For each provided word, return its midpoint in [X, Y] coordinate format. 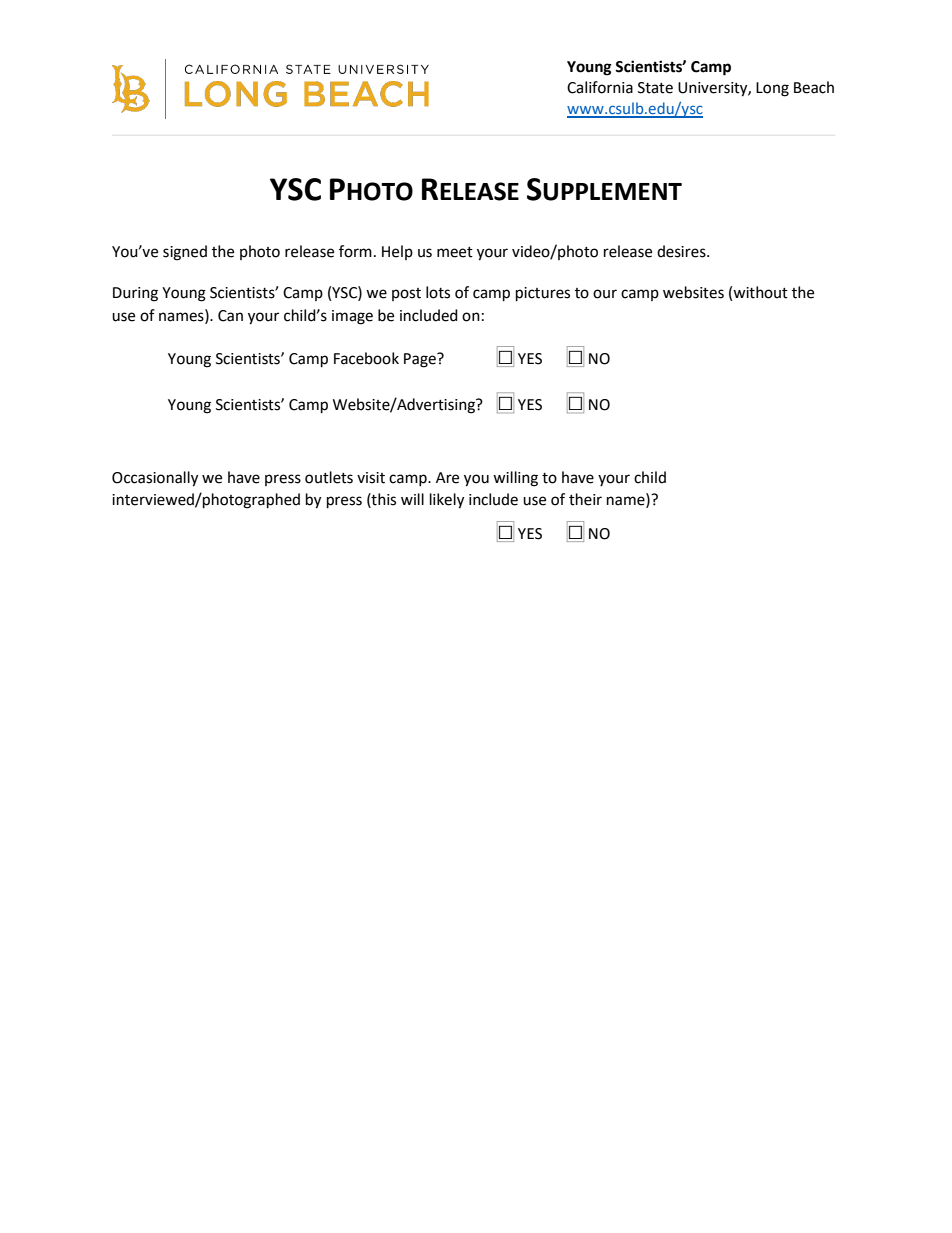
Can [230, 316]
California [600, 87]
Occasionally [155, 479]
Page [421, 360]
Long [772, 89]
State [655, 88]
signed [185, 253]
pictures [543, 294]
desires [682, 251]
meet [455, 252]
